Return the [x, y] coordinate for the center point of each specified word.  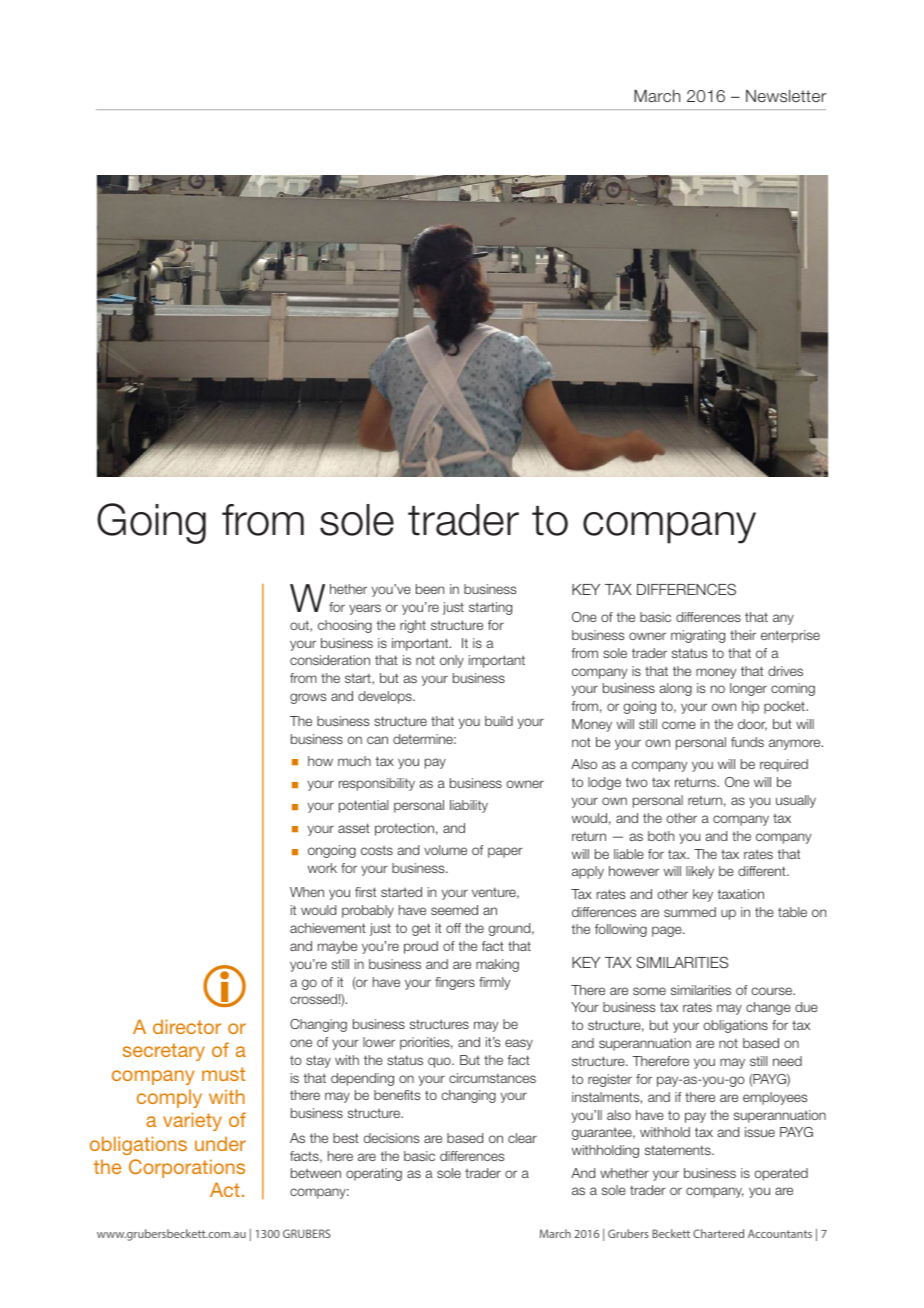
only [452, 661]
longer [748, 689]
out [300, 626]
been [430, 589]
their [743, 635]
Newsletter [786, 96]
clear [522, 1138]
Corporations [187, 1168]
